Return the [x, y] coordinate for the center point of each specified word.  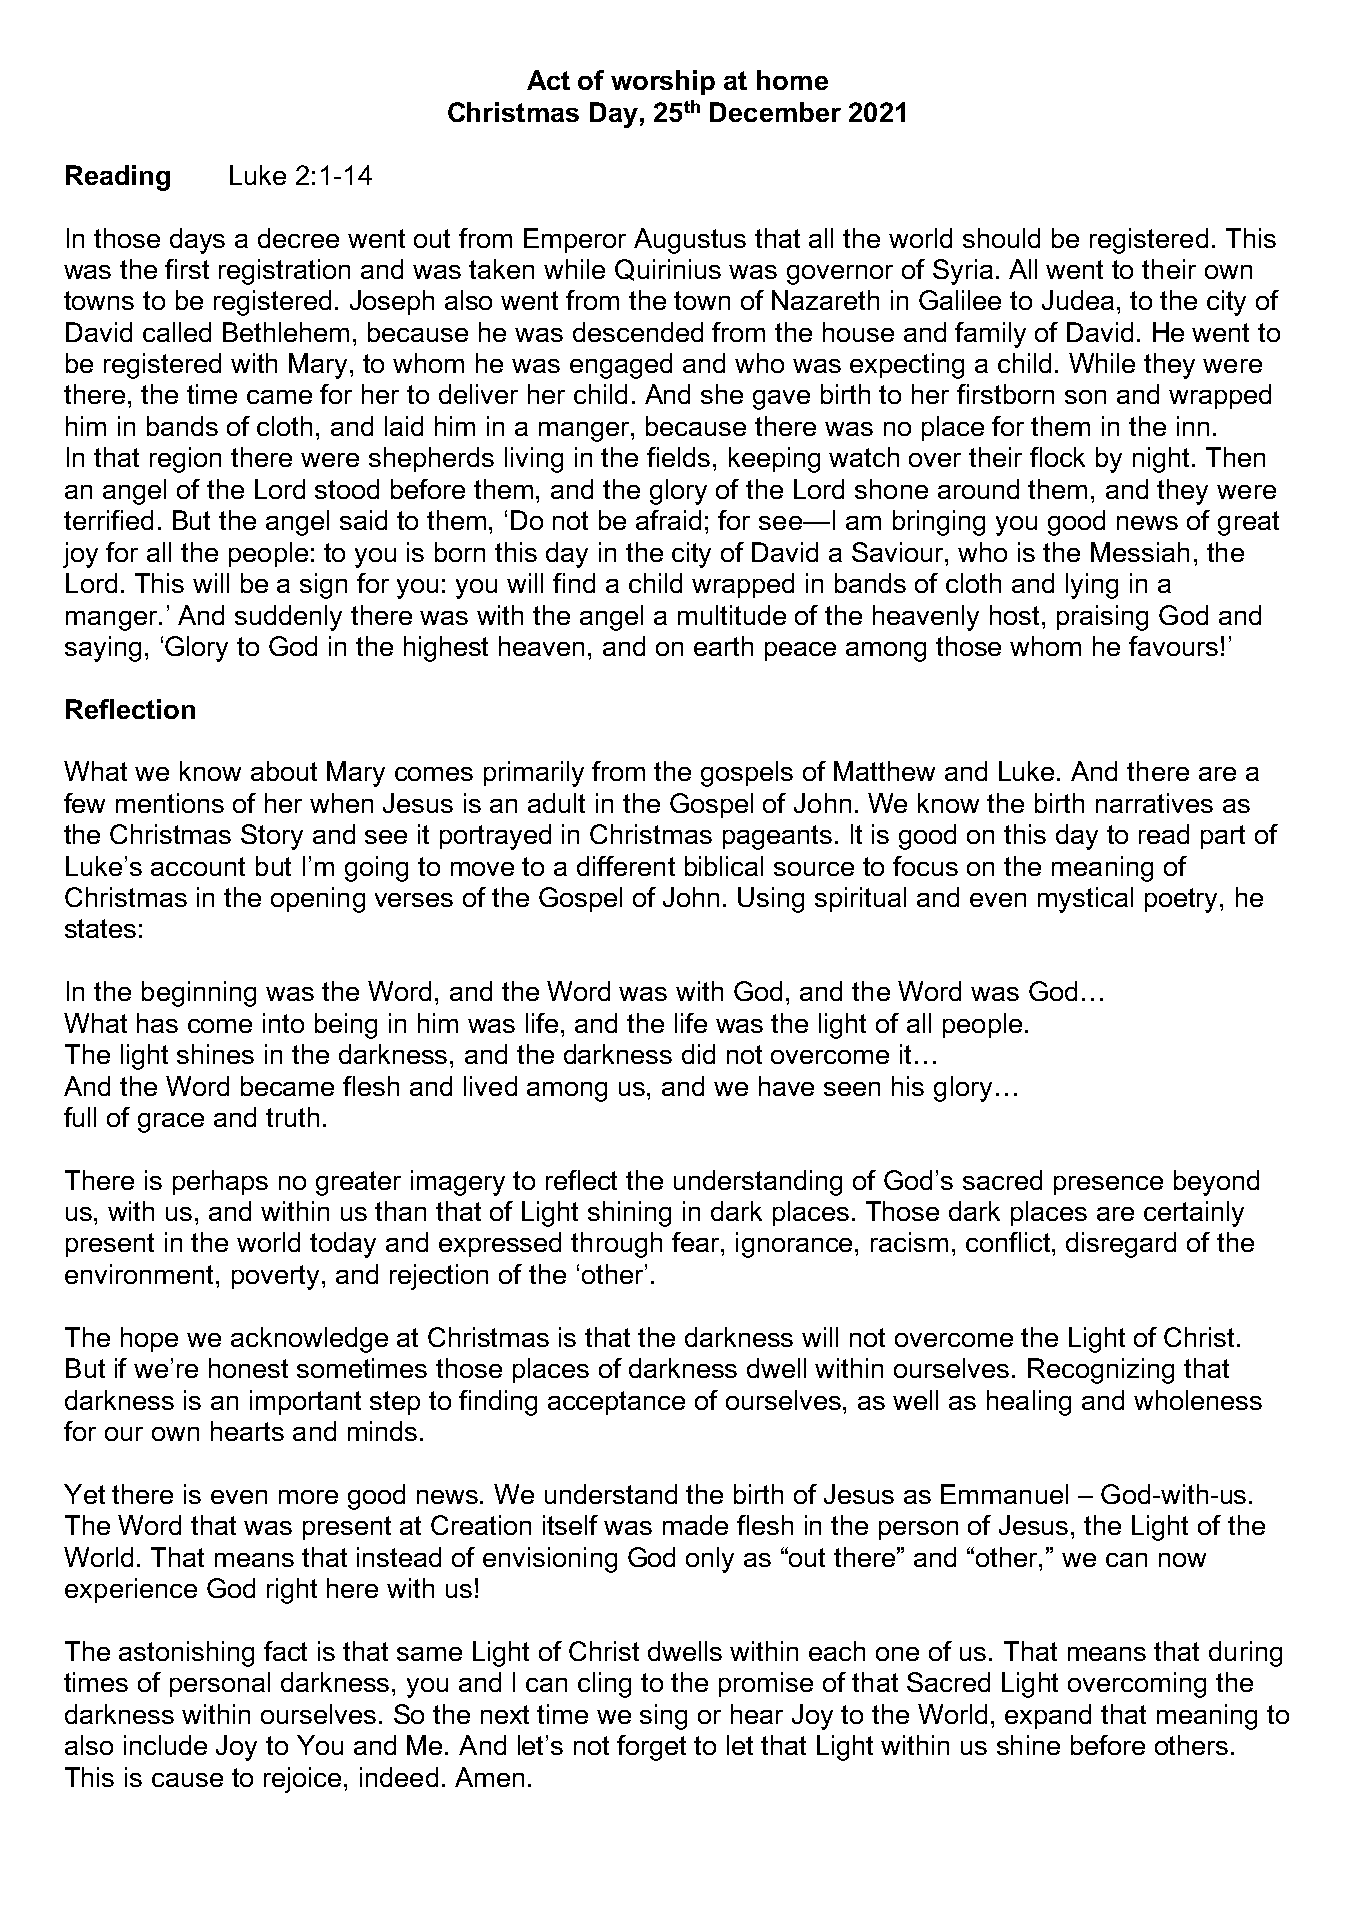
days [197, 241]
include [165, 1745]
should [1001, 238]
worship [663, 82]
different [626, 866]
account [198, 866]
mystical [1085, 900]
